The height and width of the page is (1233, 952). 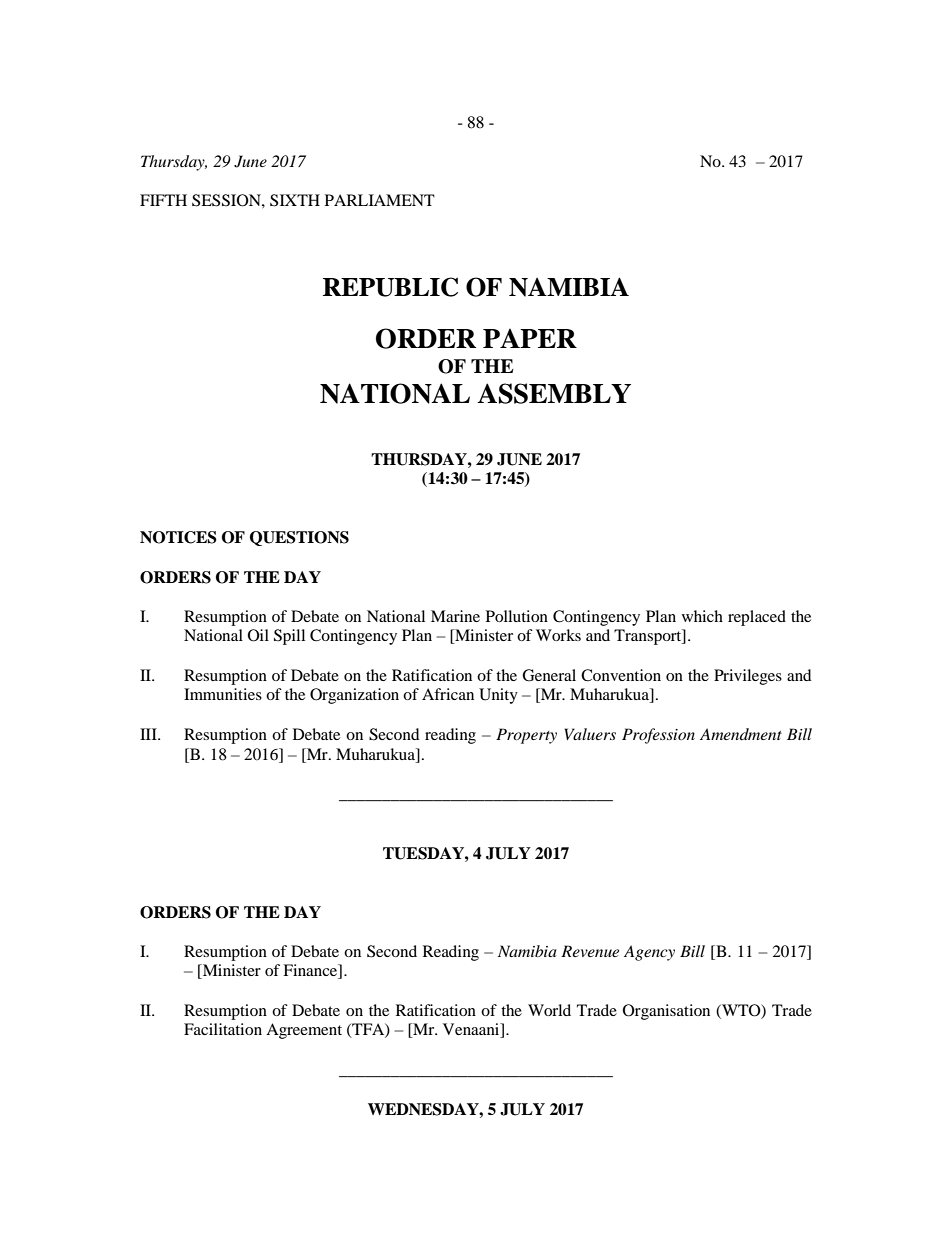 What do you see at coordinates (554, 393) in the page?
I see `ASSEMBLY` at bounding box center [554, 393].
